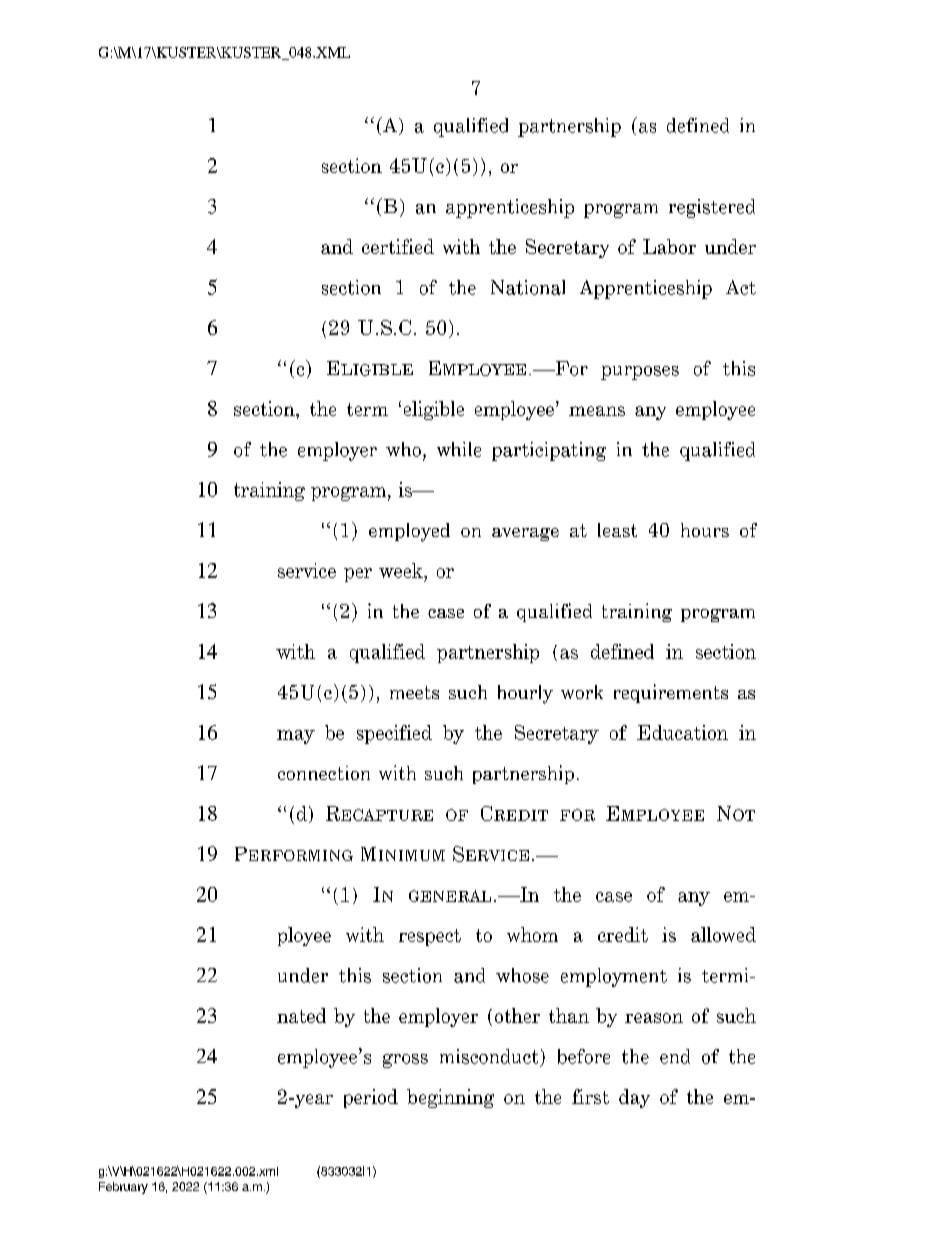  I want to click on connection, so click(324, 773).
